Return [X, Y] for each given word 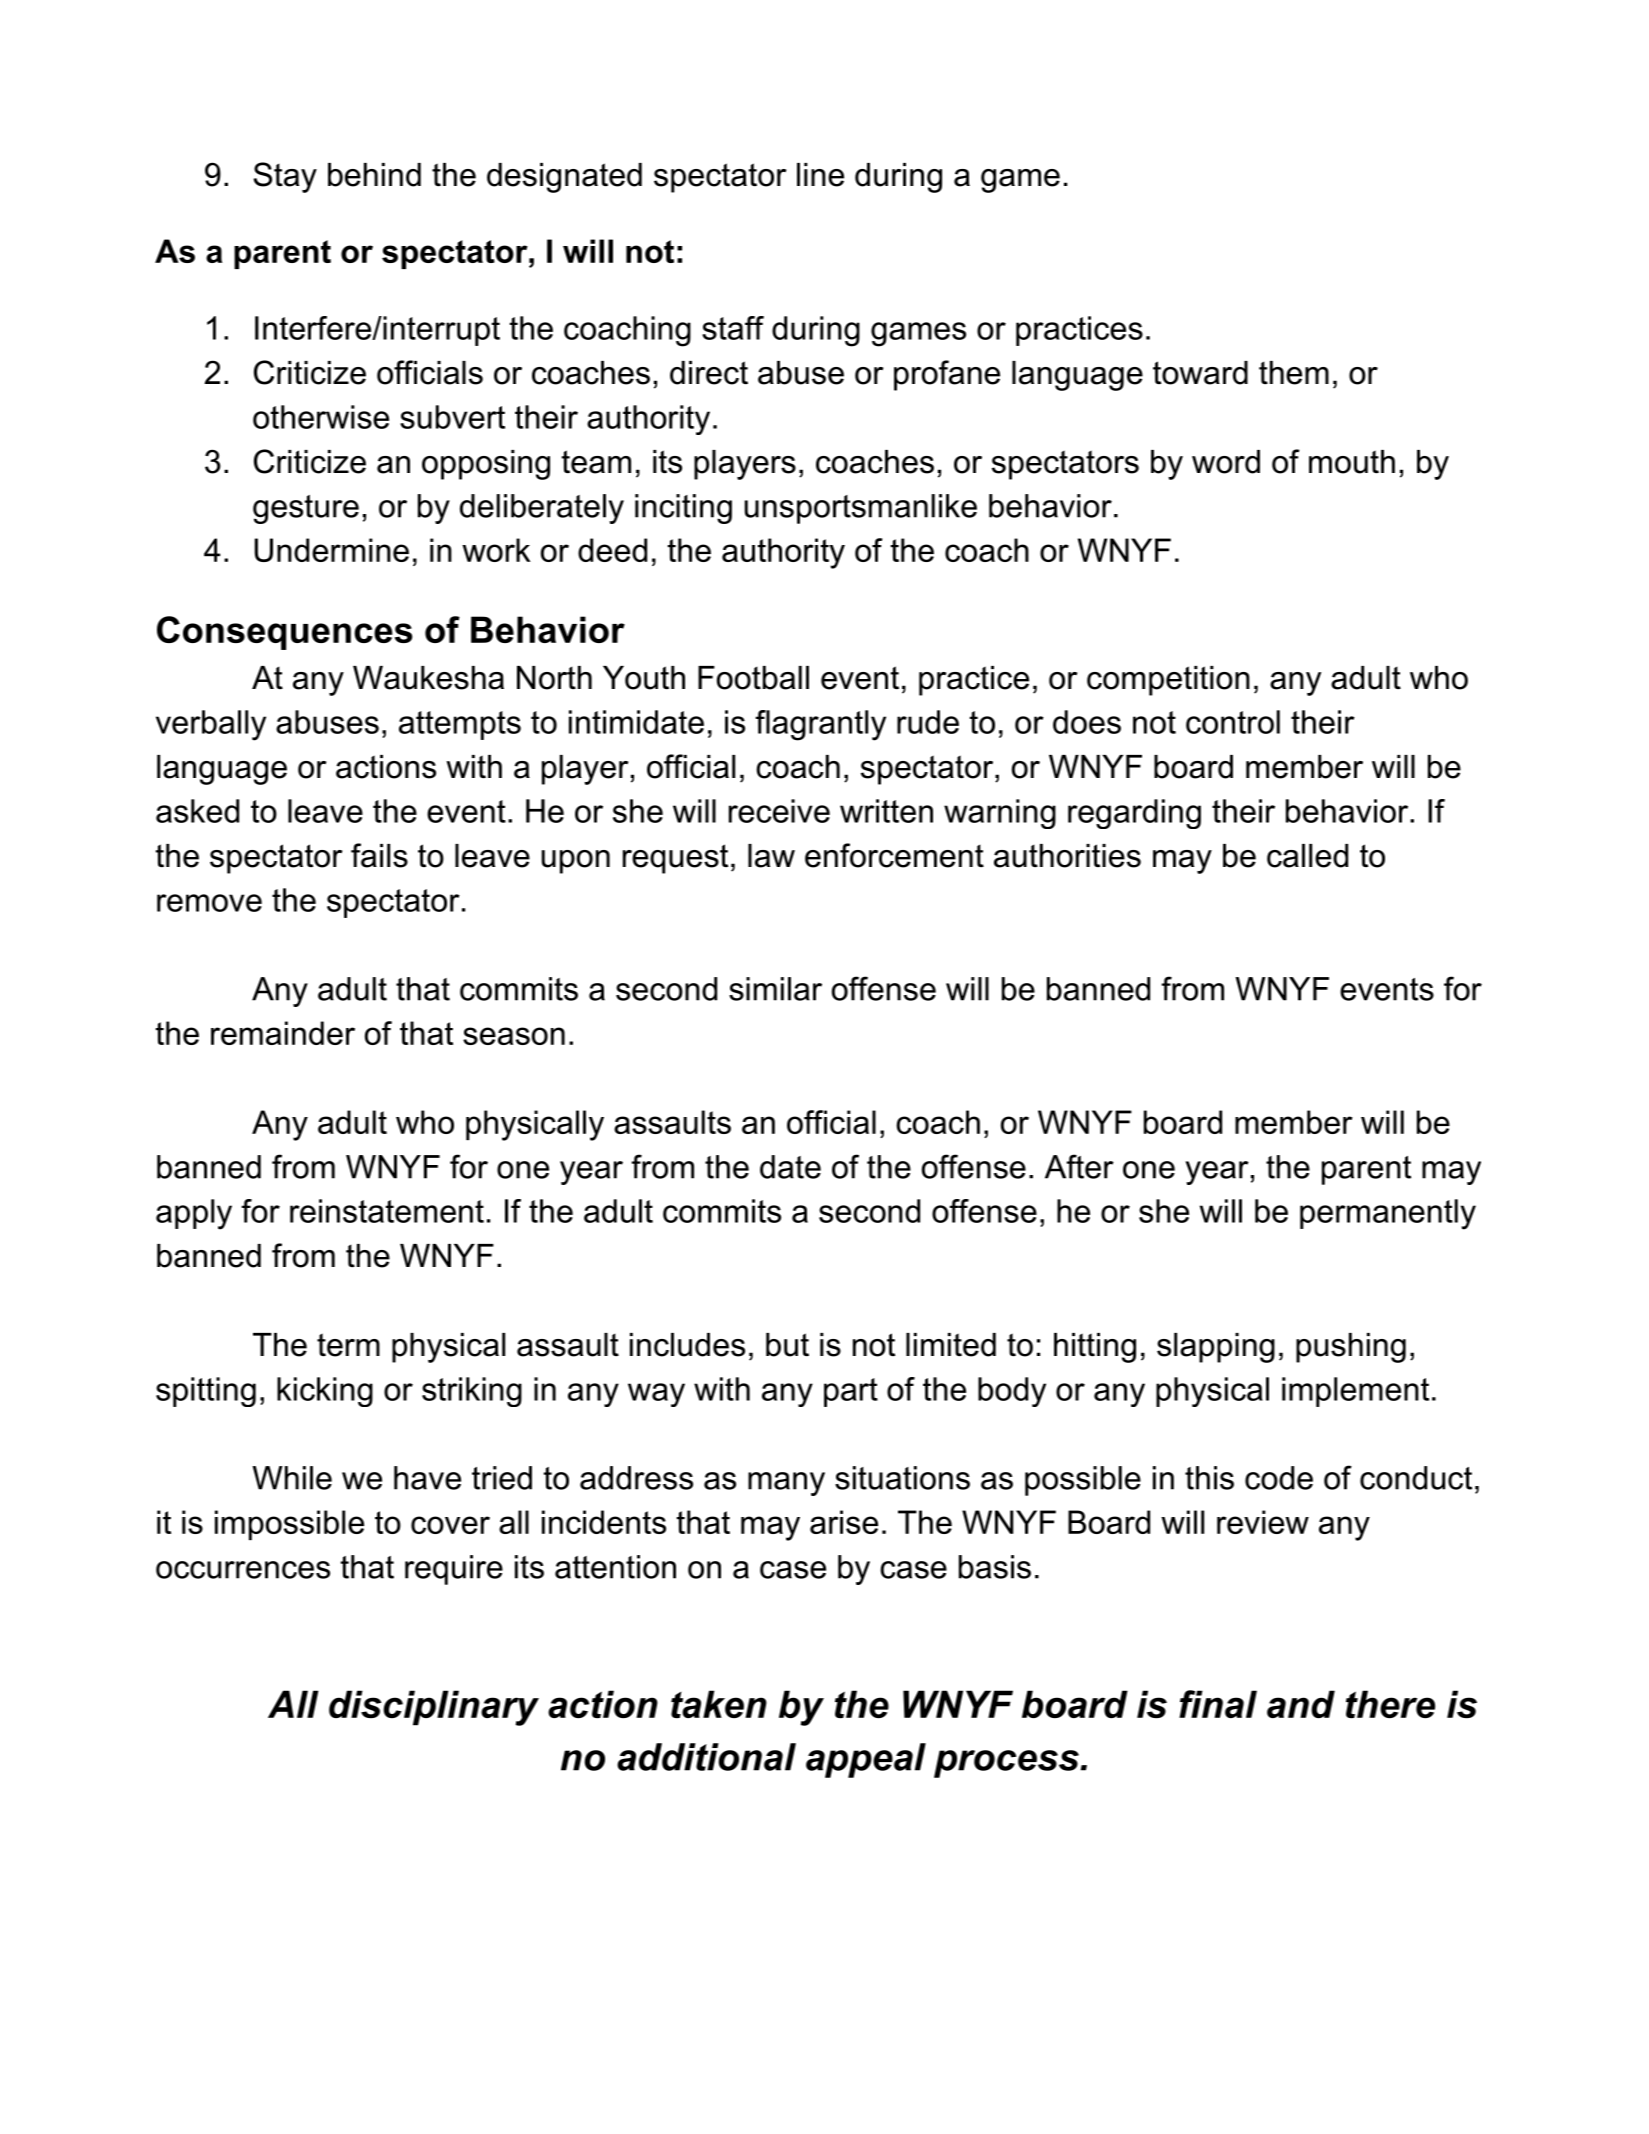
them [1294, 373]
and [1301, 1704]
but [787, 1345]
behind [374, 175]
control [1233, 722]
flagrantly [820, 725]
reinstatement [387, 1211]
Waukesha [428, 678]
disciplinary [434, 1708]
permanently [1388, 1214]
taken [719, 1704]
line [820, 175]
